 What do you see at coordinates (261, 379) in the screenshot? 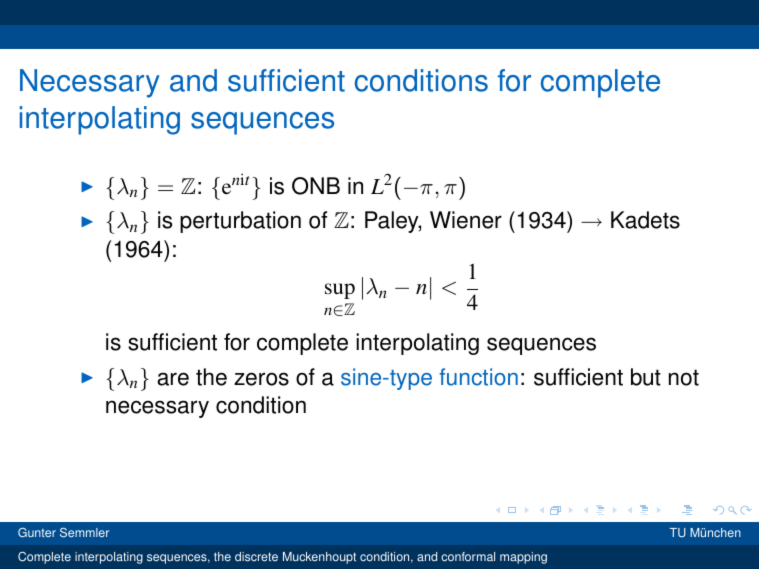
I see `zeros` at bounding box center [261, 379].
